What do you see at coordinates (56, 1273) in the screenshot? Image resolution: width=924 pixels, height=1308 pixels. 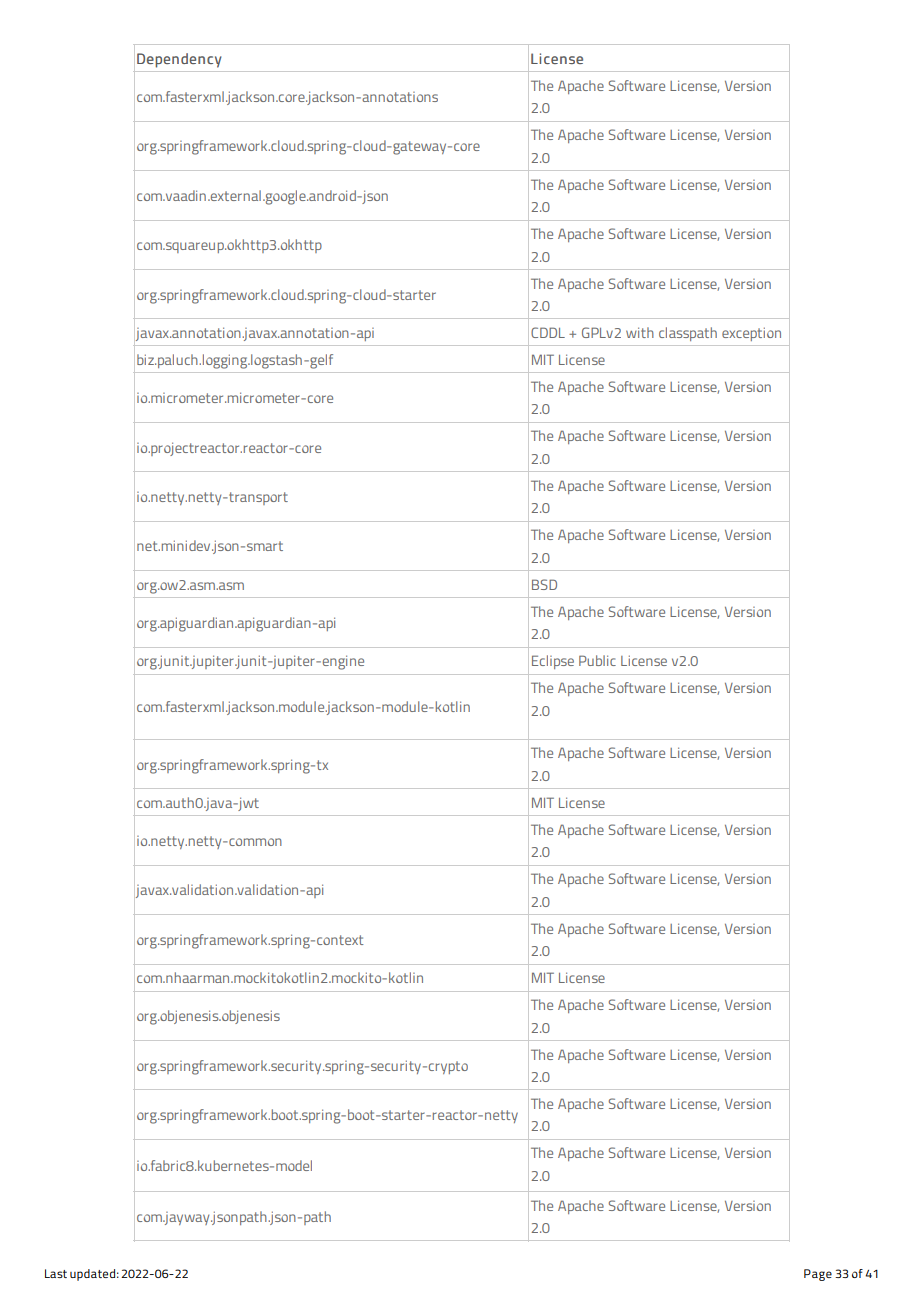 I see `Last` at bounding box center [56, 1273].
